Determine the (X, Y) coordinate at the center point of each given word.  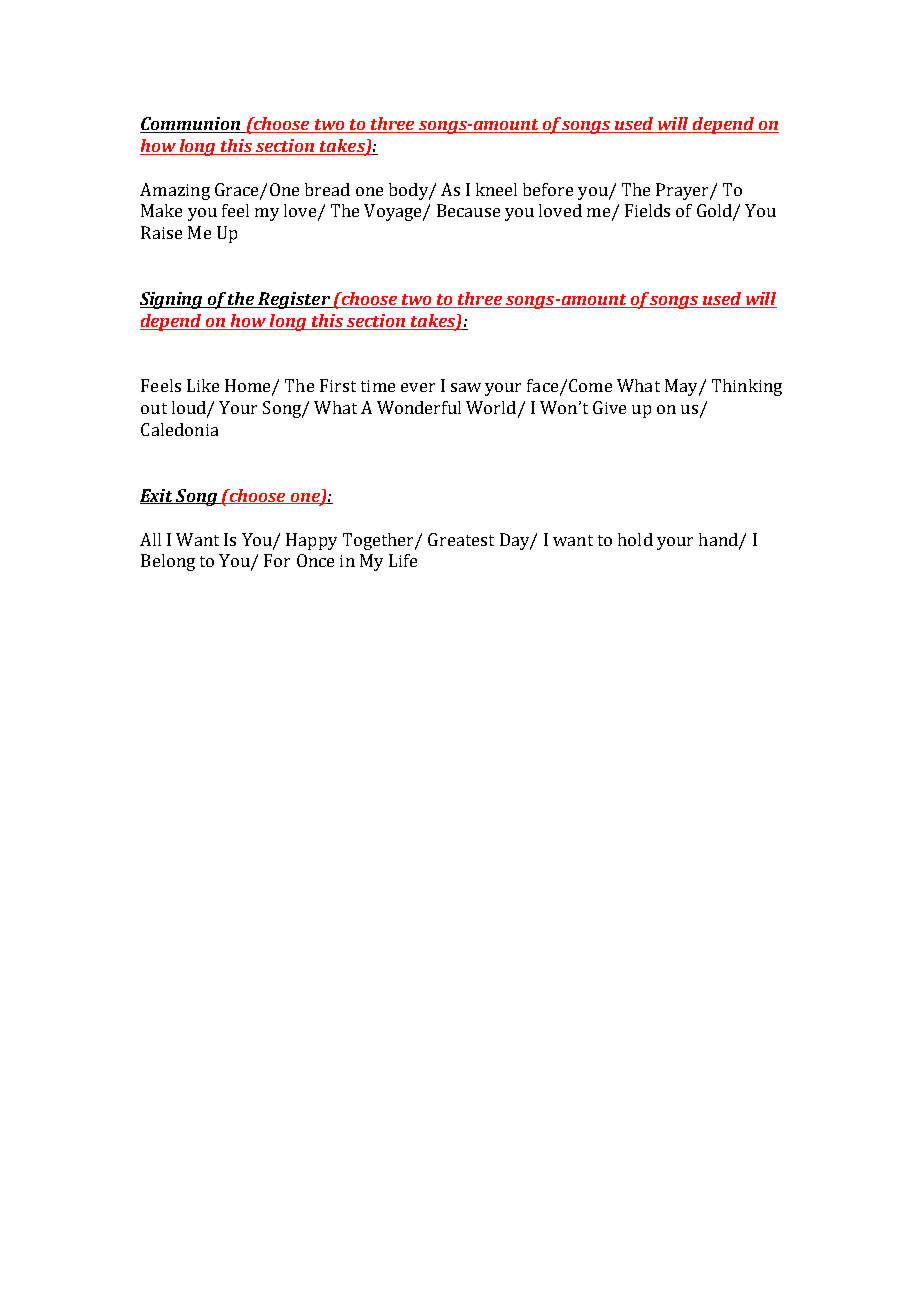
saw (466, 387)
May (682, 387)
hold (635, 539)
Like (203, 385)
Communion (191, 125)
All (150, 539)
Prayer (683, 191)
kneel (496, 189)
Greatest (461, 539)
